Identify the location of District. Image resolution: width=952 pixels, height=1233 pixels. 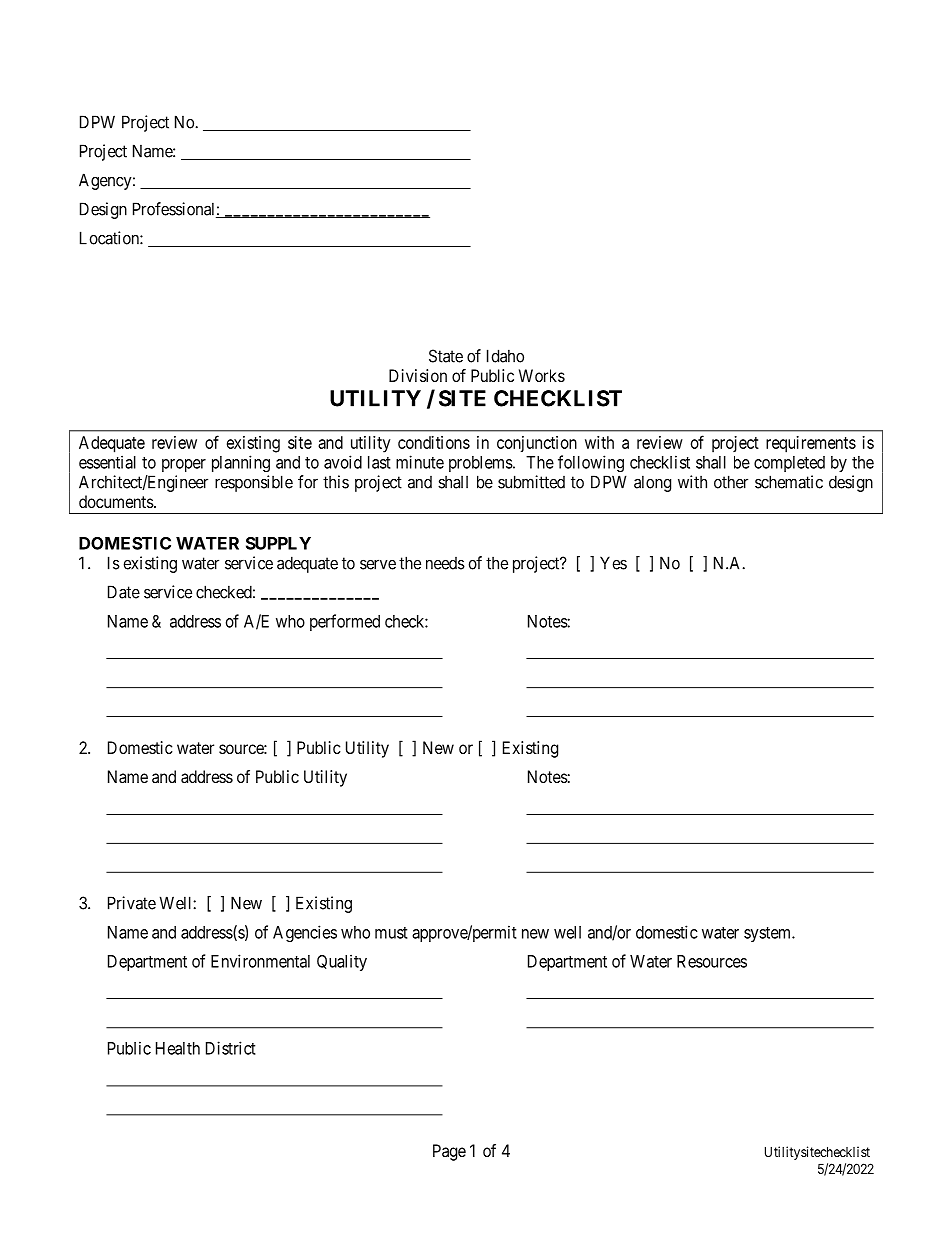
(231, 1048).
